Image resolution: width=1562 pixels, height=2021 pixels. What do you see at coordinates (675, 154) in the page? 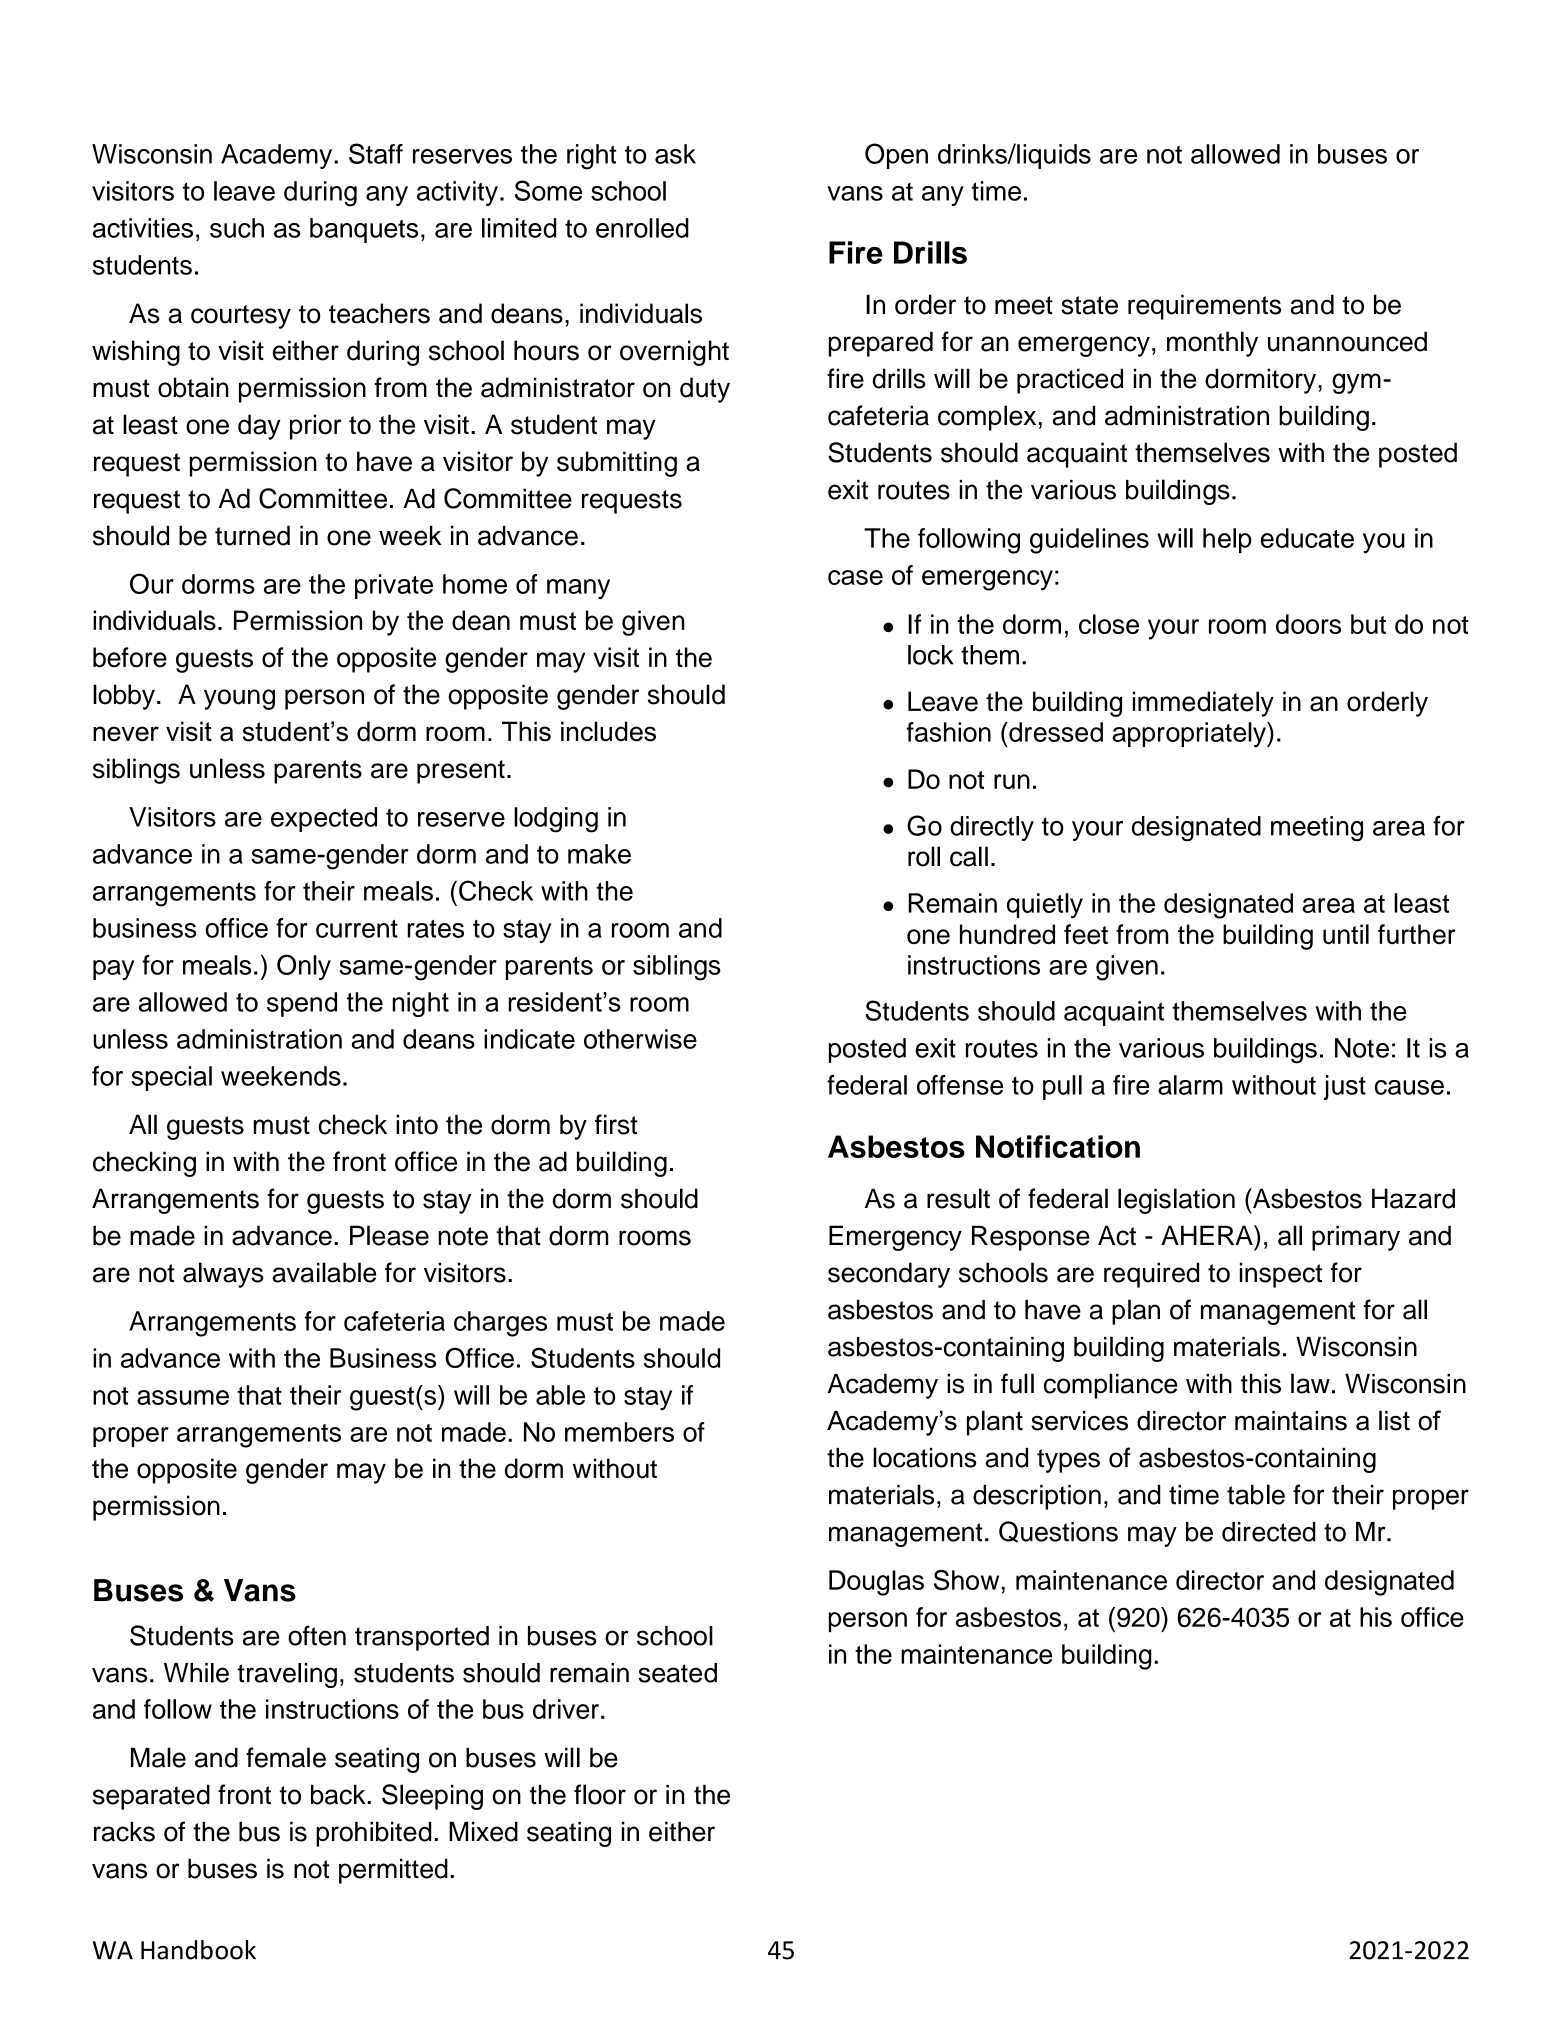
I see `ask` at bounding box center [675, 154].
